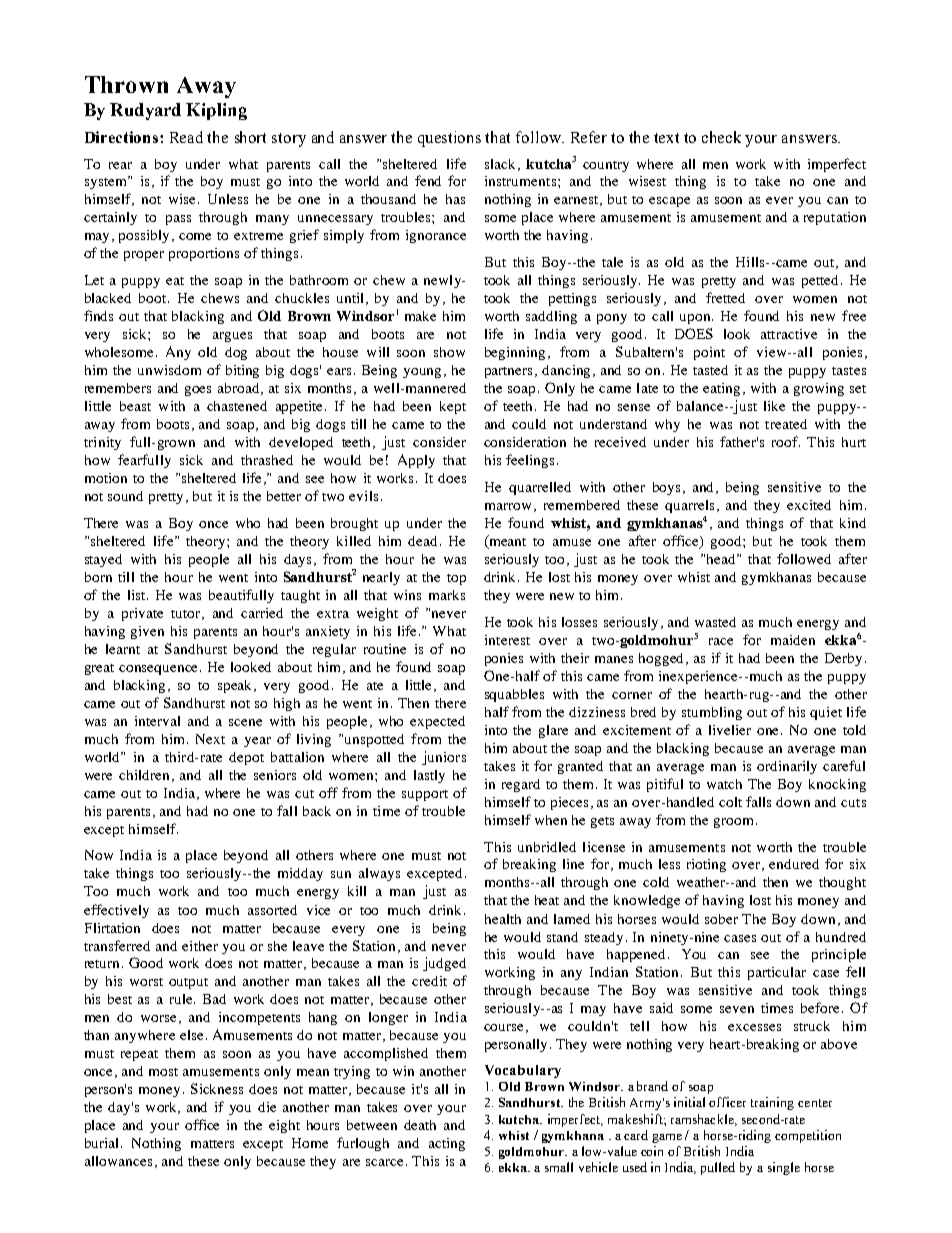 This image has width=952, height=1233. What do you see at coordinates (507, 640) in the image?
I see `interest` at bounding box center [507, 640].
